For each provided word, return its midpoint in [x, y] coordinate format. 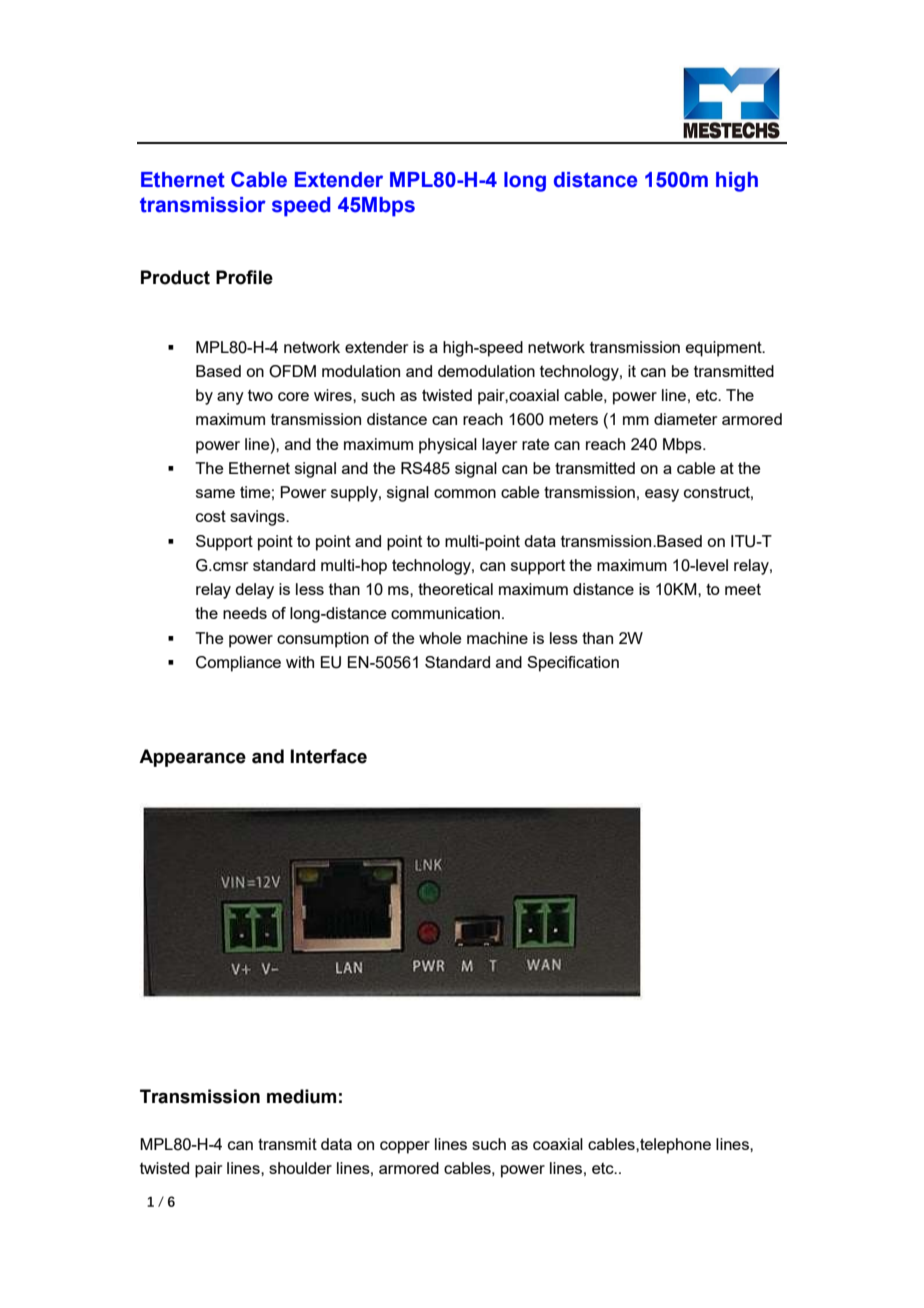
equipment [725, 349]
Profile [244, 277]
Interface [328, 756]
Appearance [192, 758]
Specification [573, 664]
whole [440, 638]
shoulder [300, 1168]
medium [301, 1096]
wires [334, 395]
